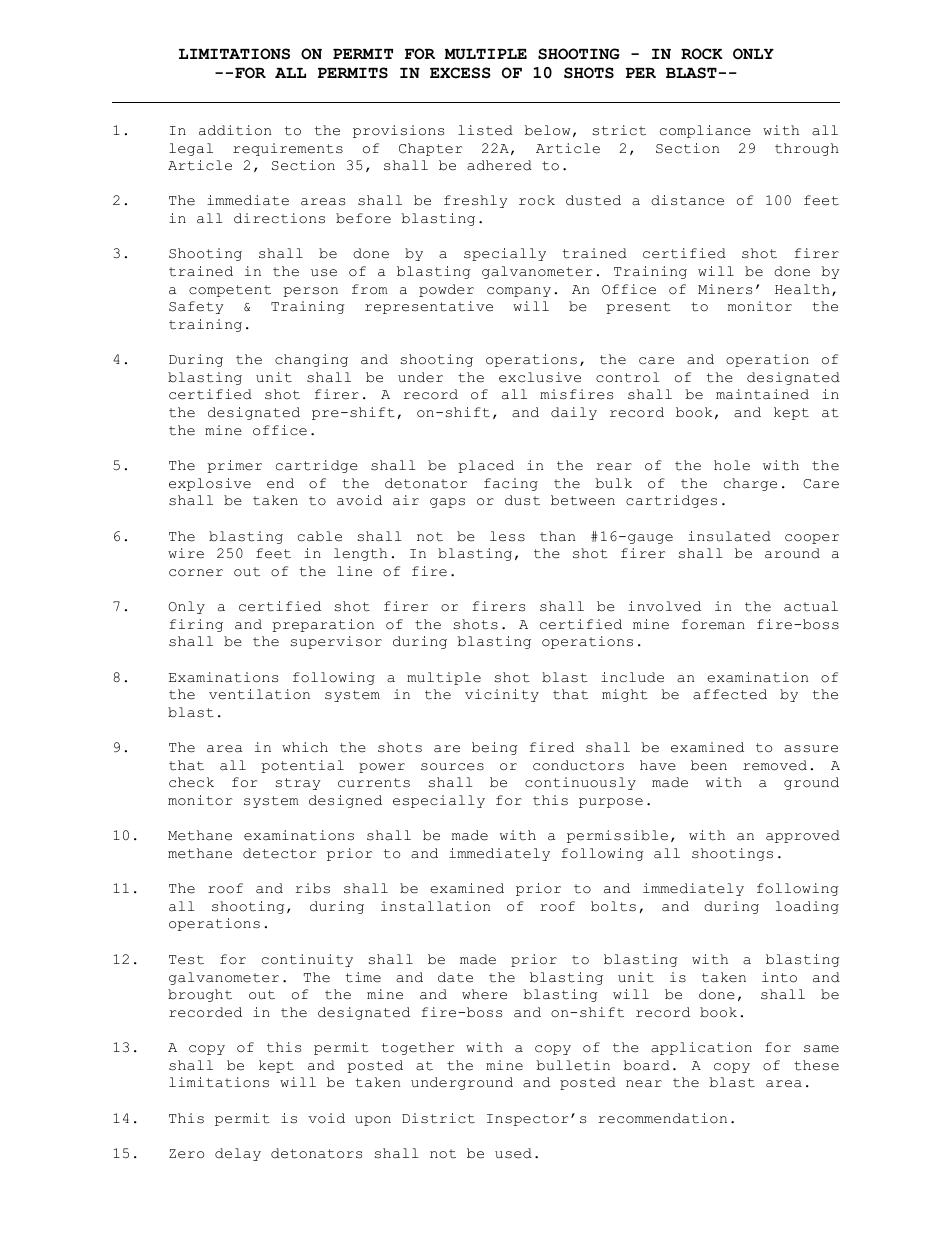  Describe the element at coordinates (732, 465) in the screenshot. I see `hole` at that location.
